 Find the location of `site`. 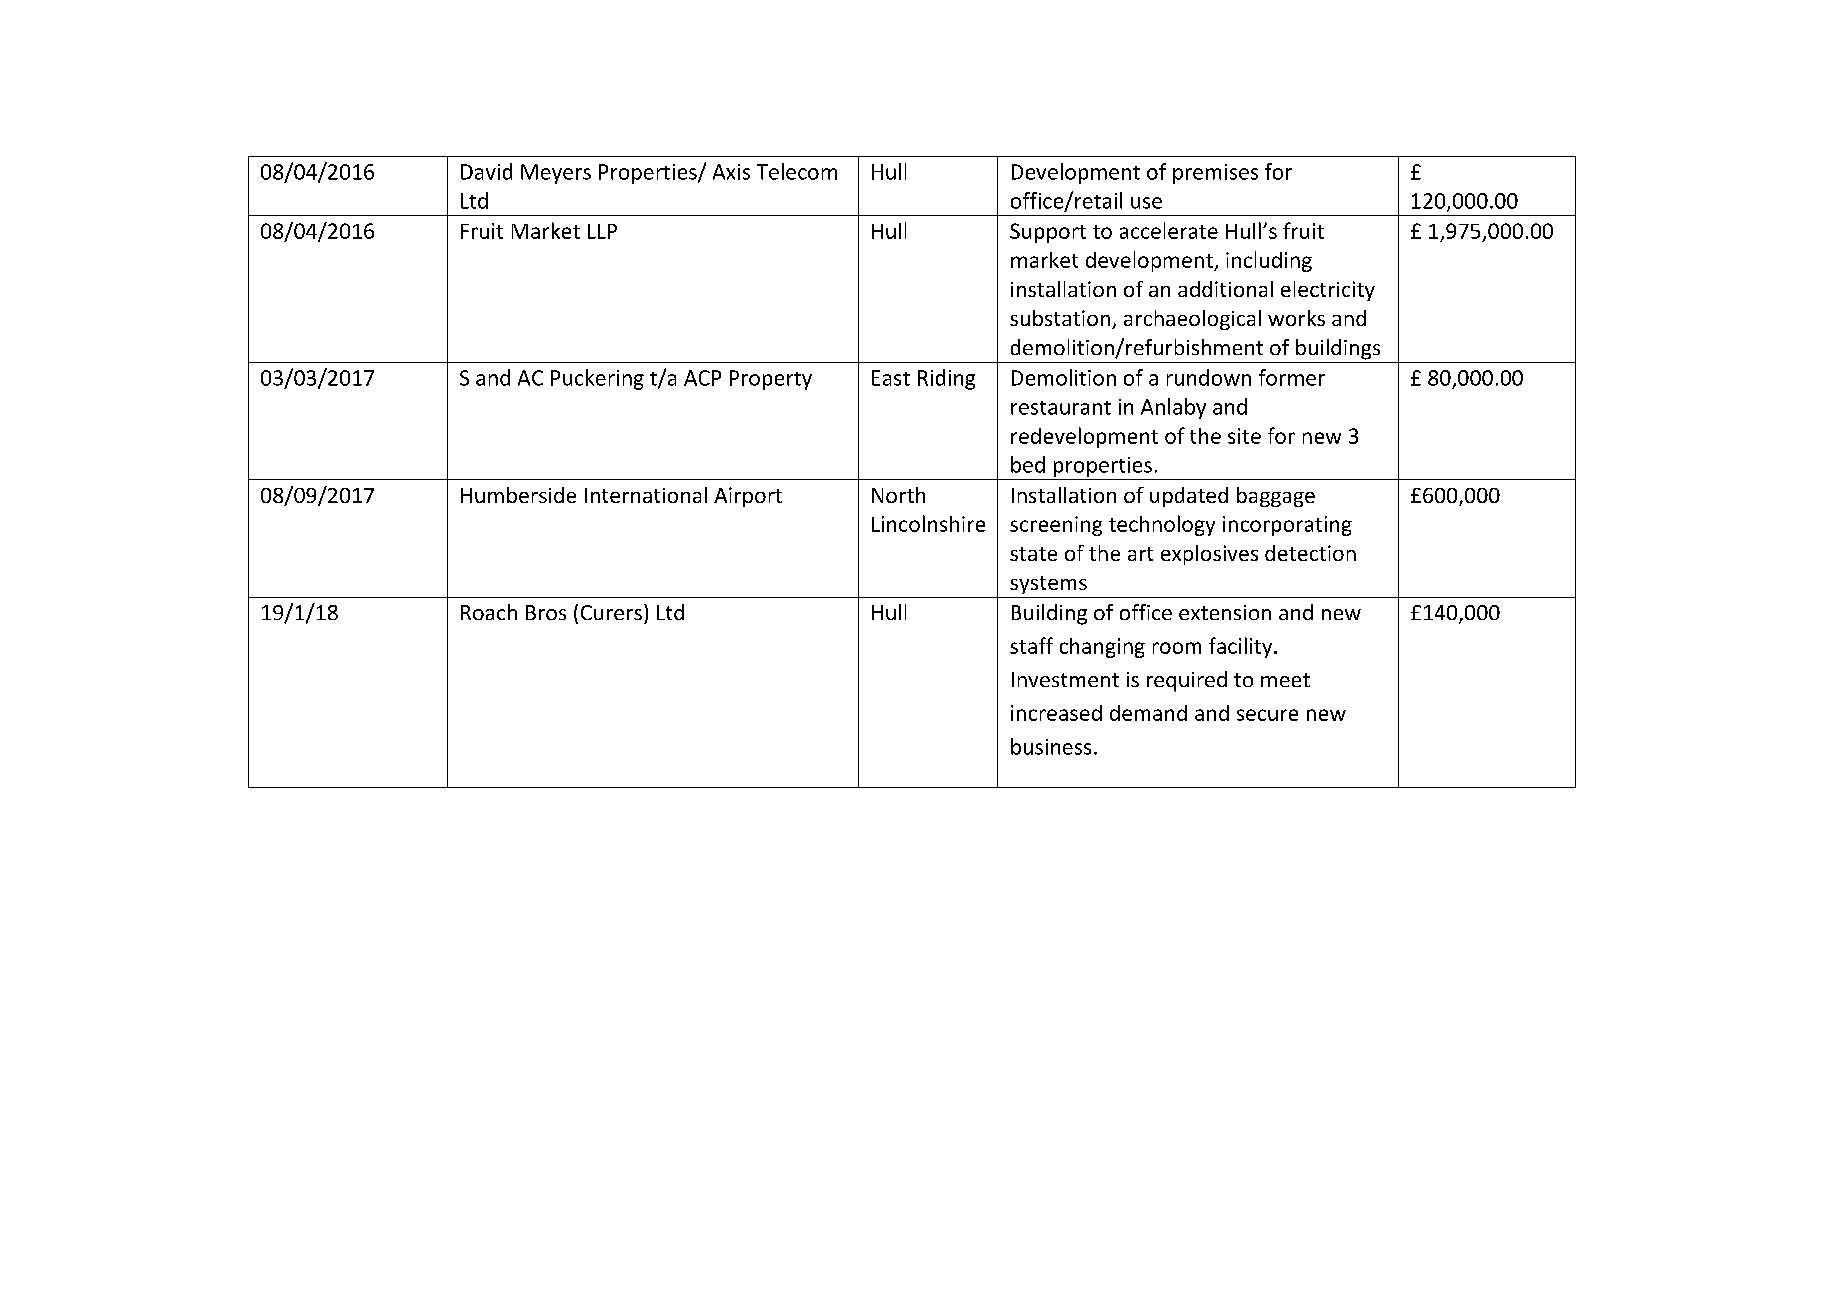

site is located at coordinates (1244, 436).
